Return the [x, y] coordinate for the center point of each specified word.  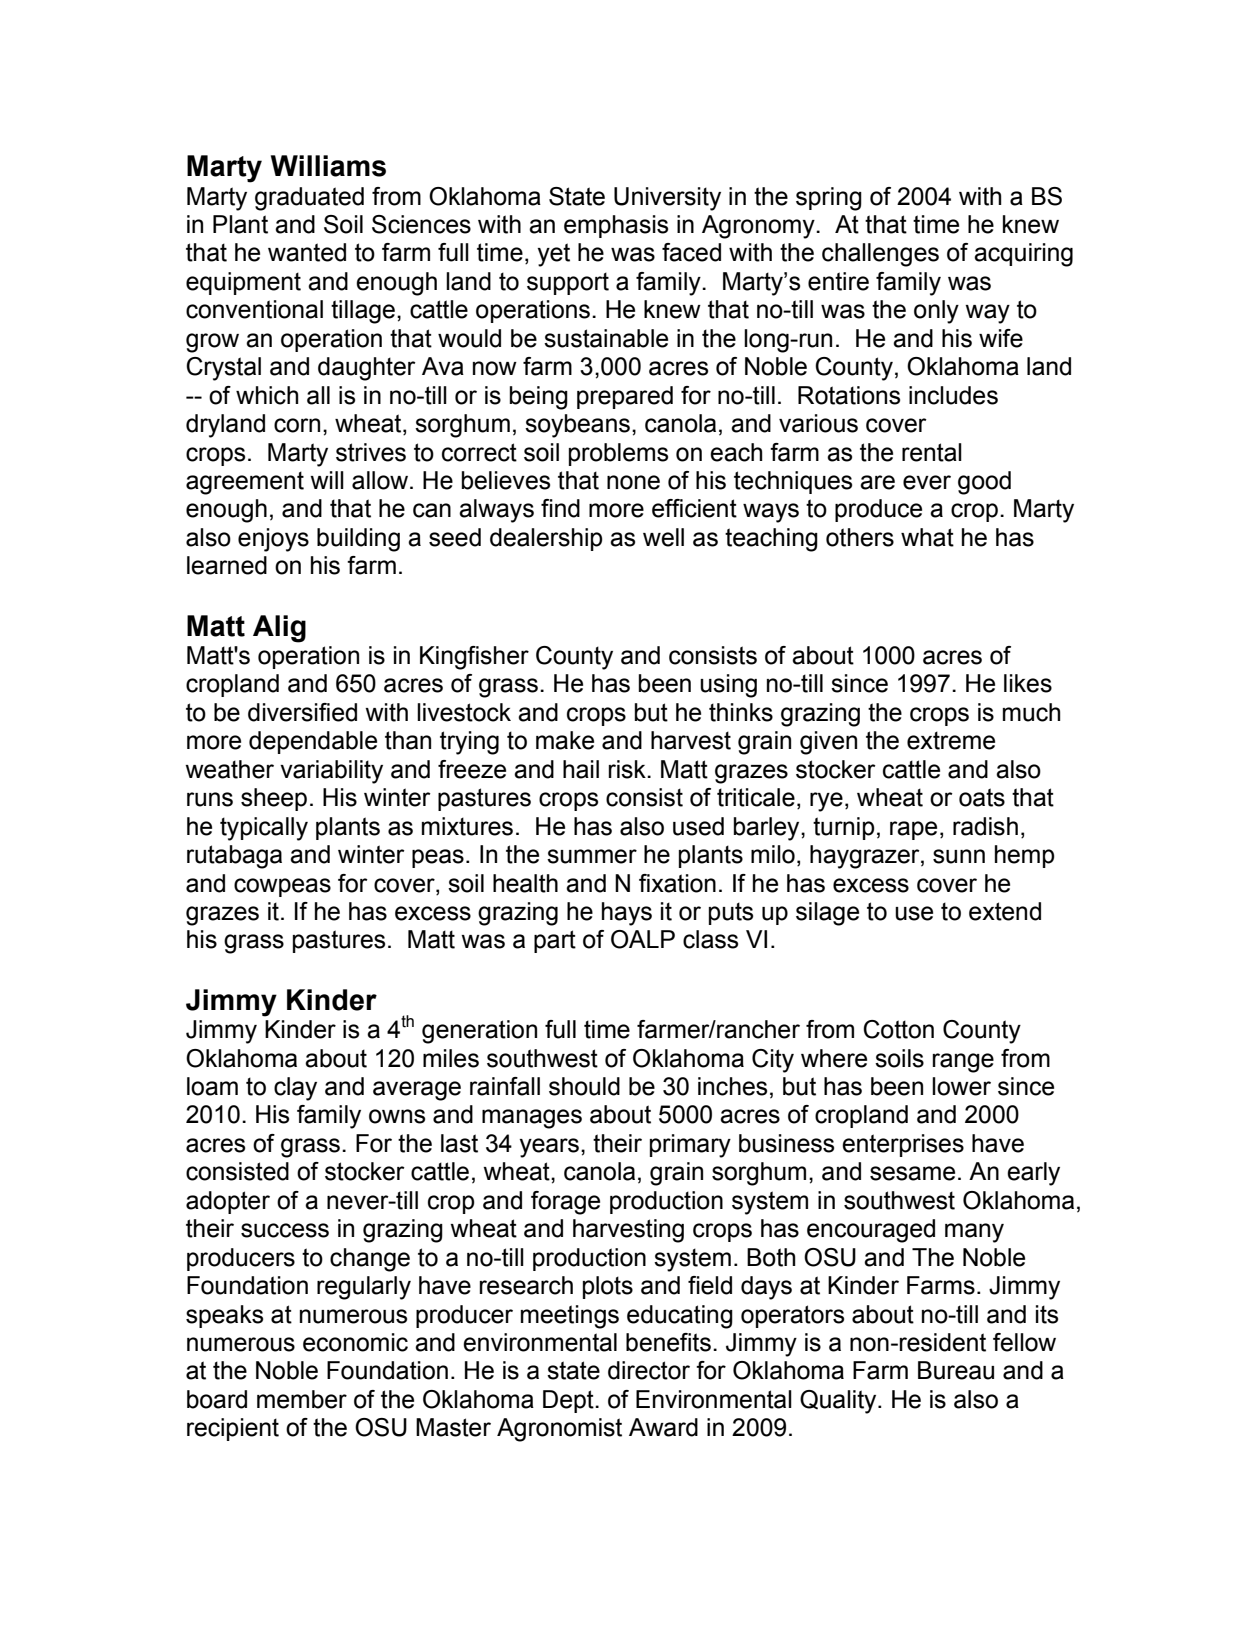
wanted [307, 252]
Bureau [956, 1370]
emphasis [616, 226]
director [649, 1370]
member [302, 1399]
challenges [880, 255]
